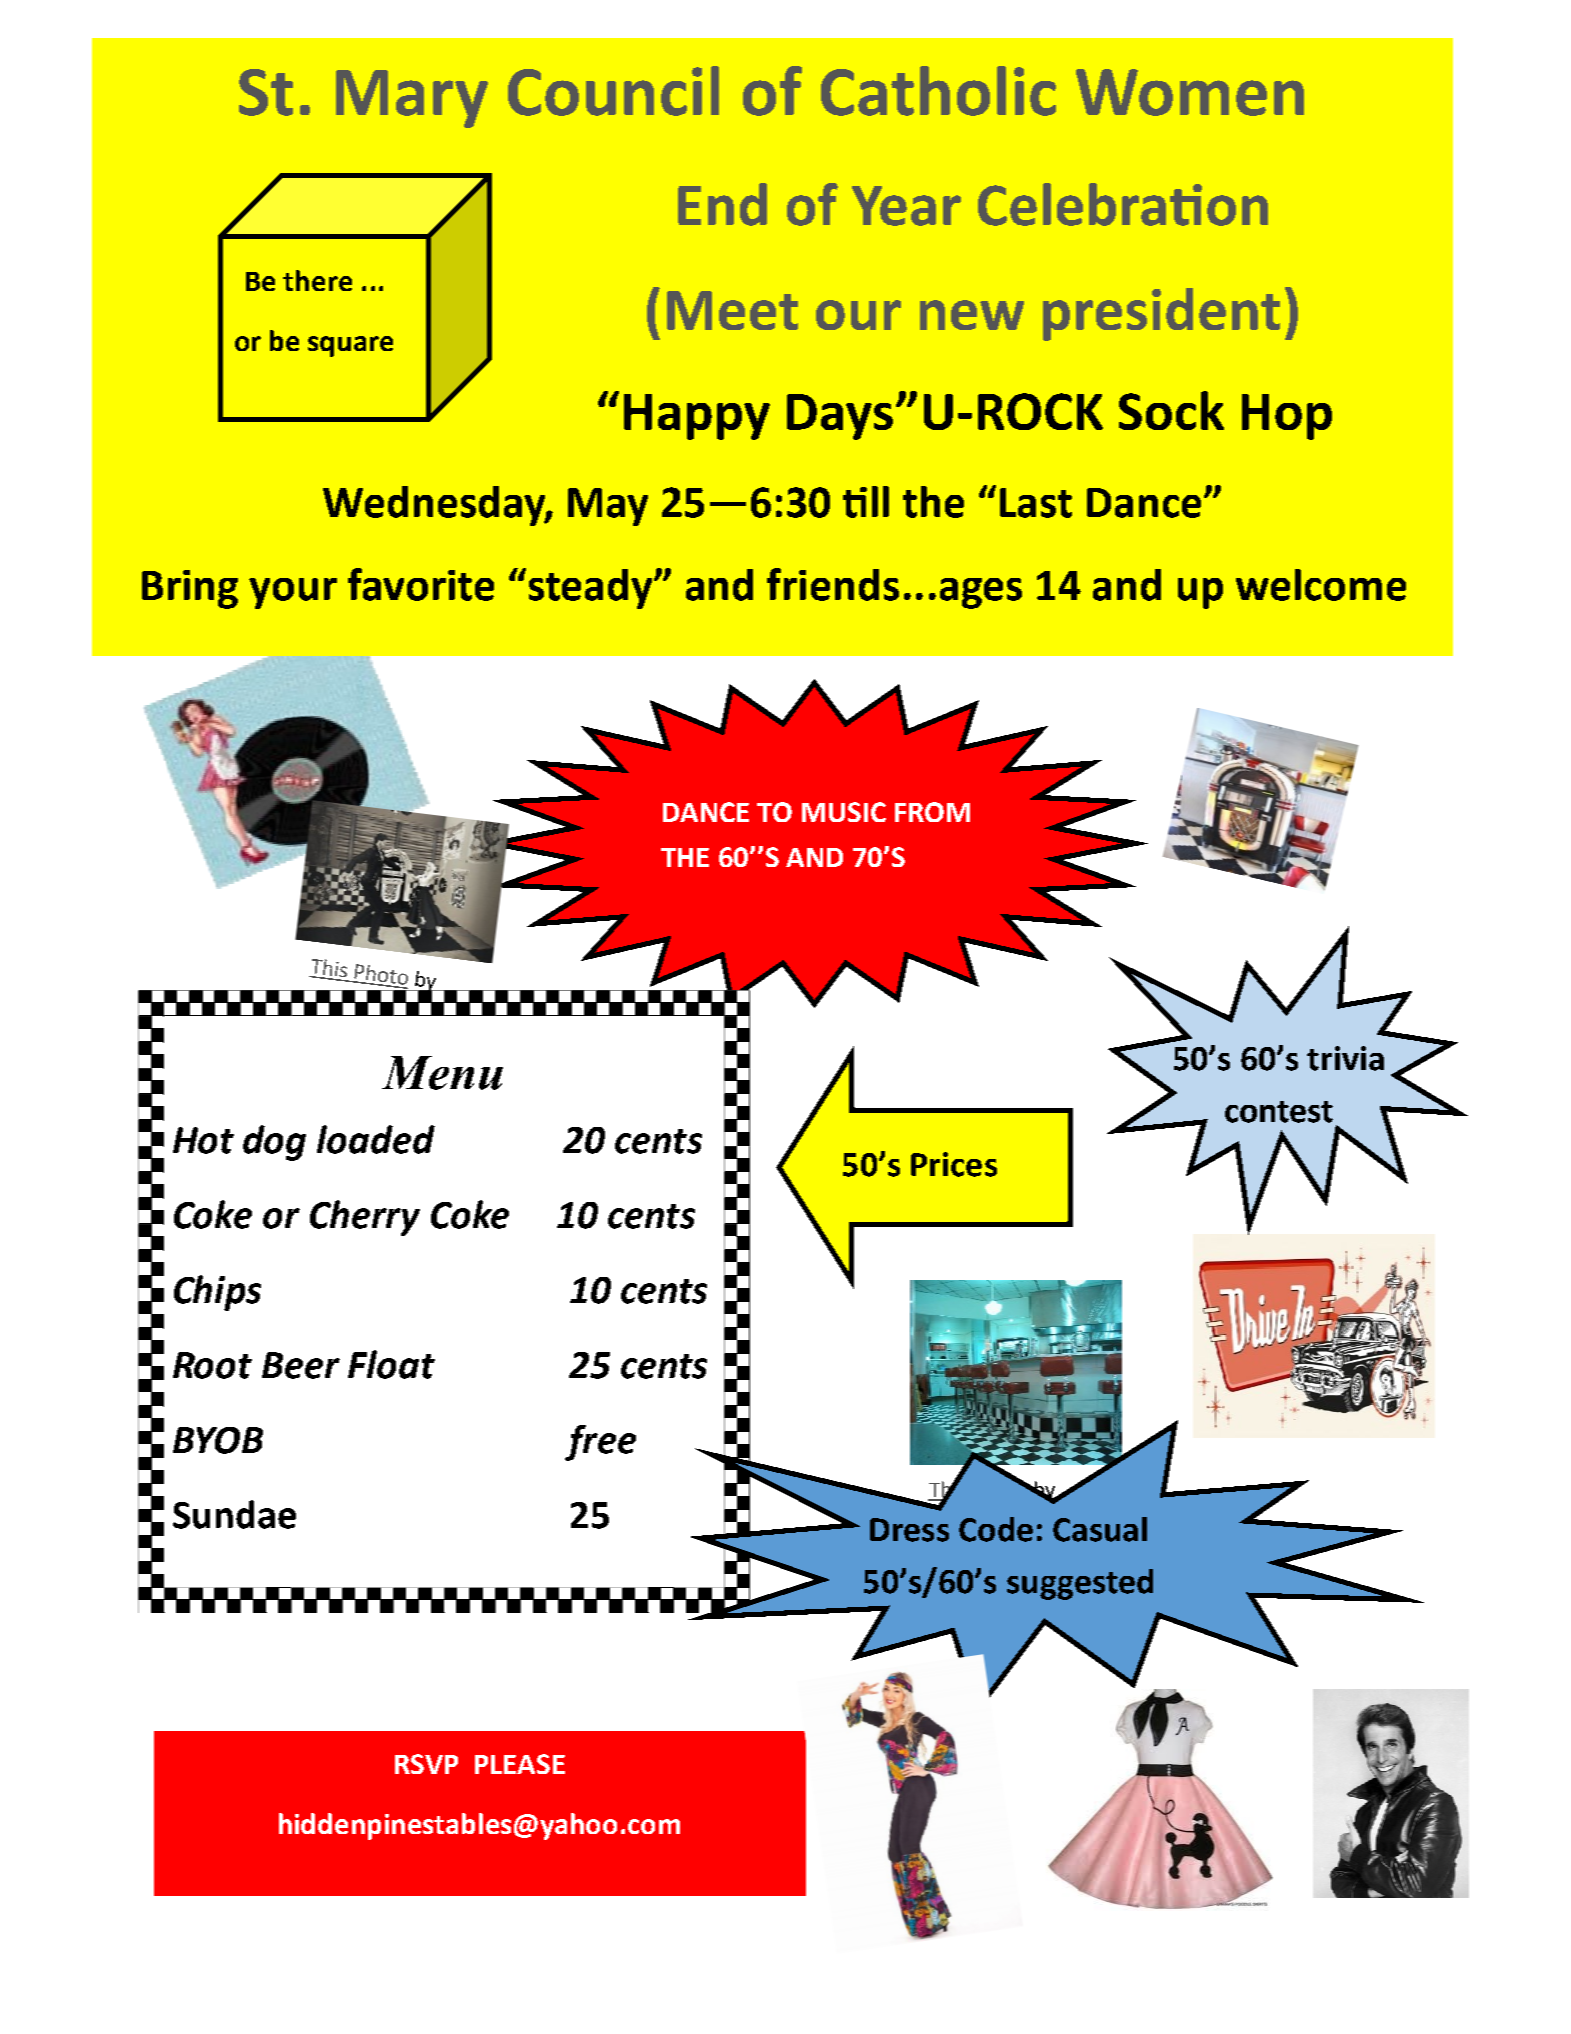 This image has width=1571, height=2034. Describe the element at coordinates (520, 1764) in the image. I see `PLEASE` at that location.
